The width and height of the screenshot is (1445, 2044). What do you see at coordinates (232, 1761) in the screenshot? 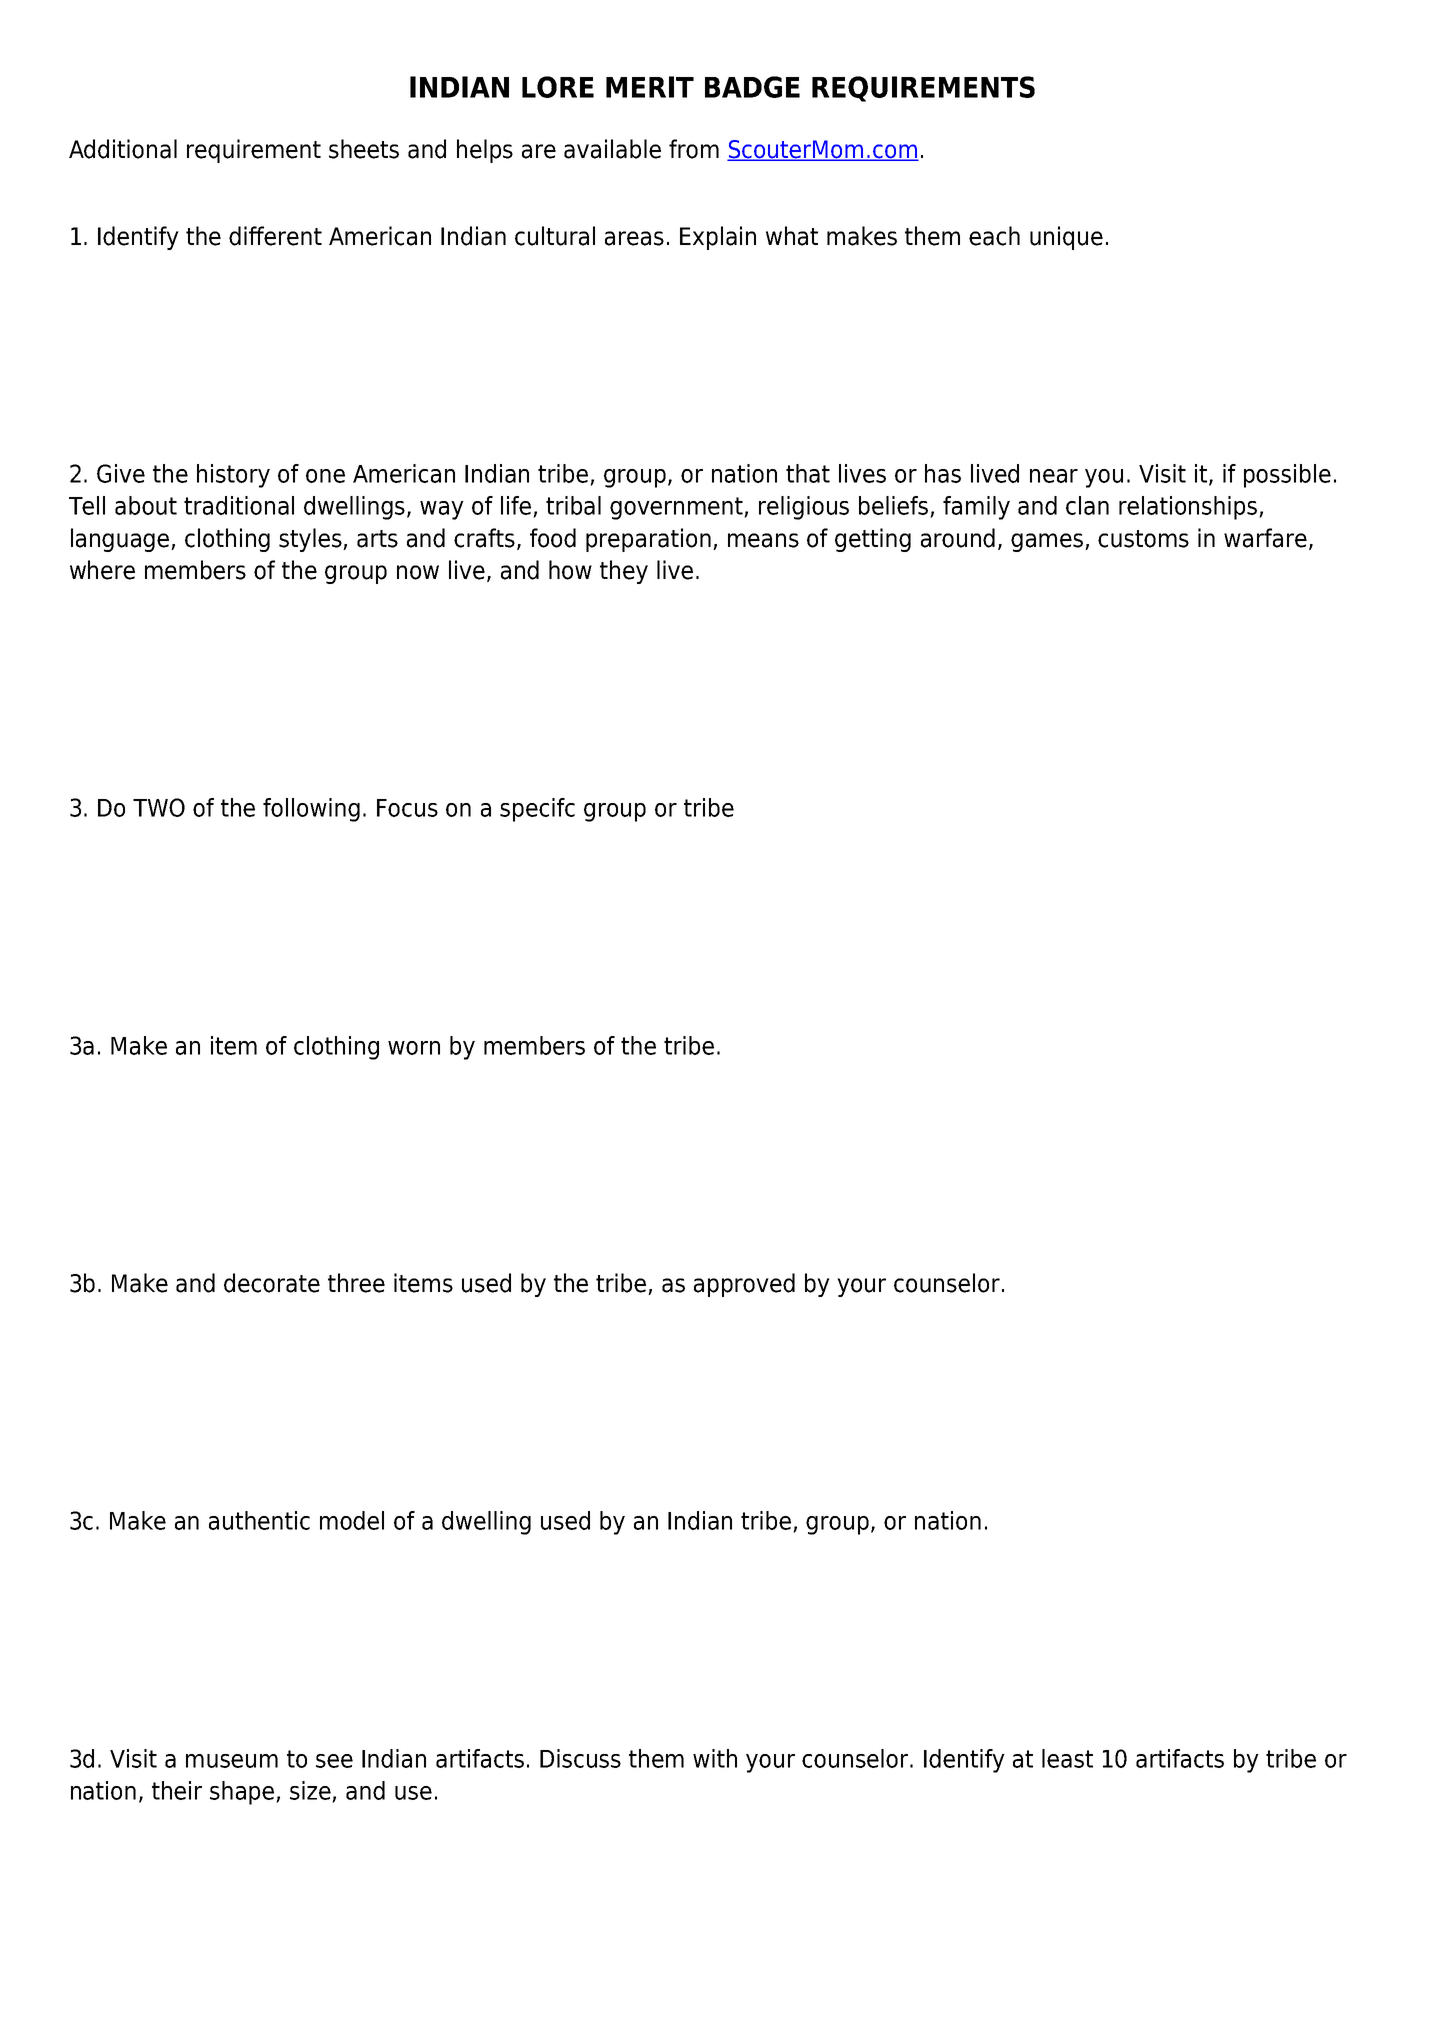
I see `museum` at bounding box center [232, 1761].
